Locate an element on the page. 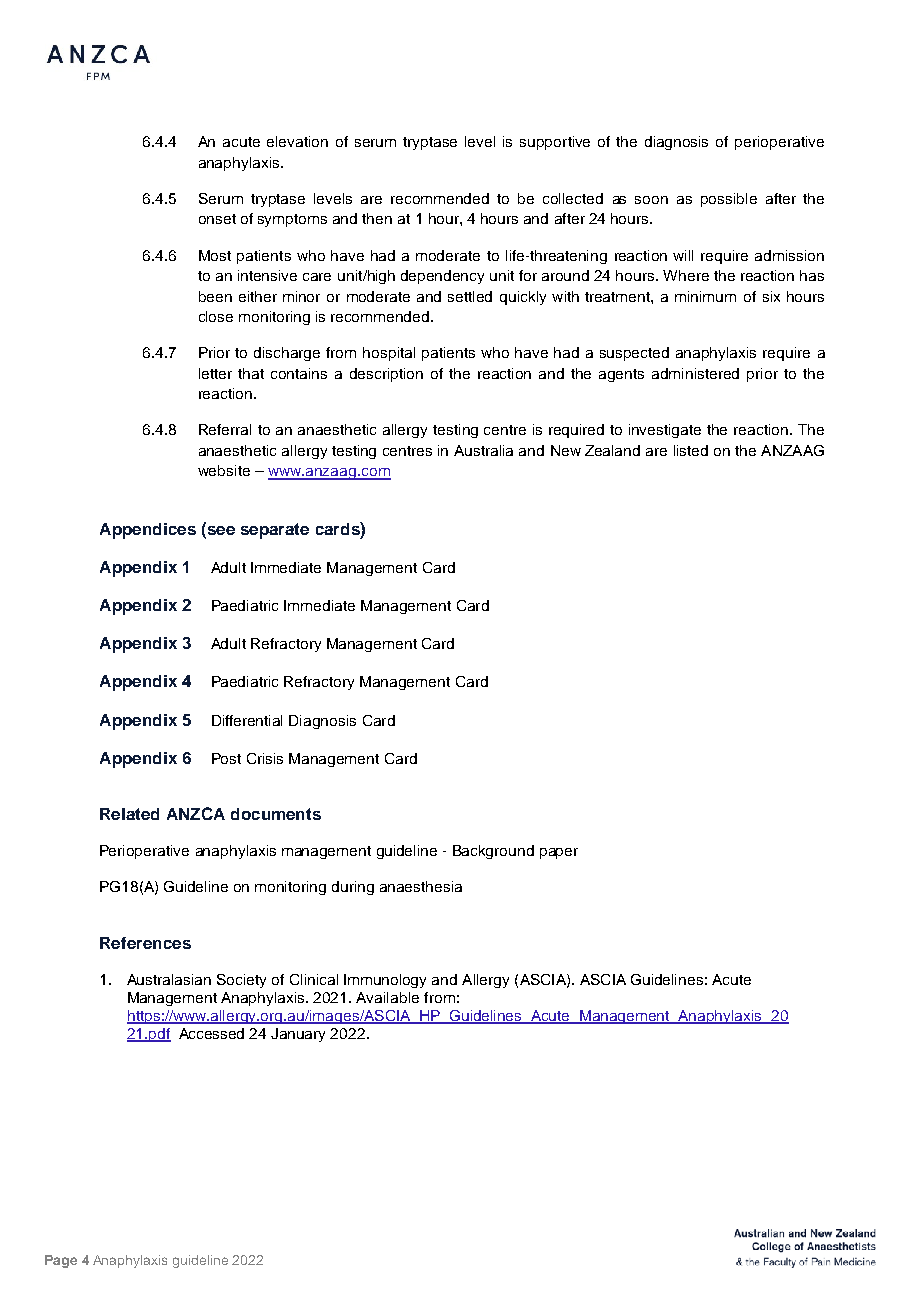 Image resolution: width=924 pixels, height=1308 pixels. separate is located at coordinates (275, 531).
